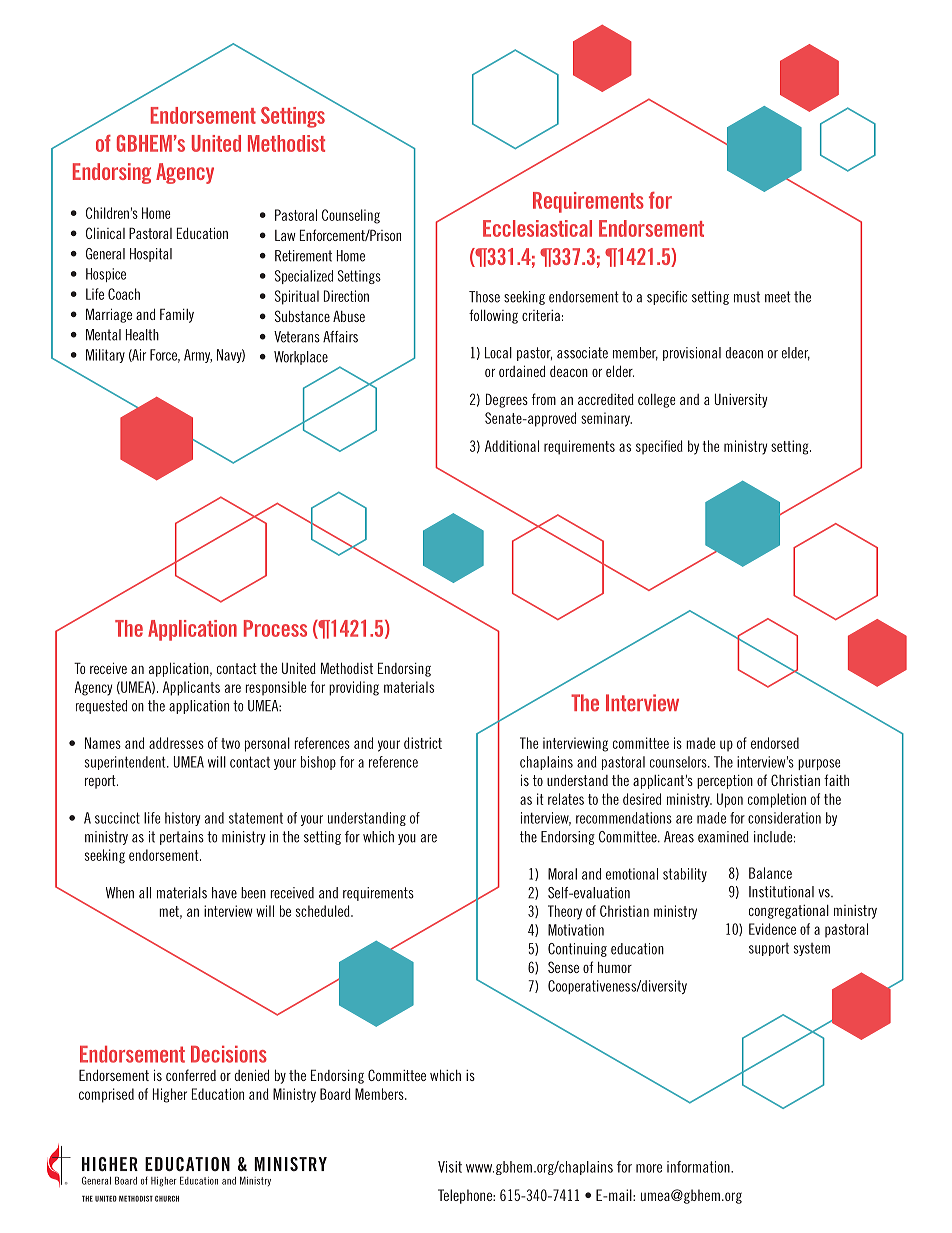 Image resolution: width=952 pixels, height=1233 pixels. What do you see at coordinates (747, 297) in the image?
I see `must` at bounding box center [747, 297].
